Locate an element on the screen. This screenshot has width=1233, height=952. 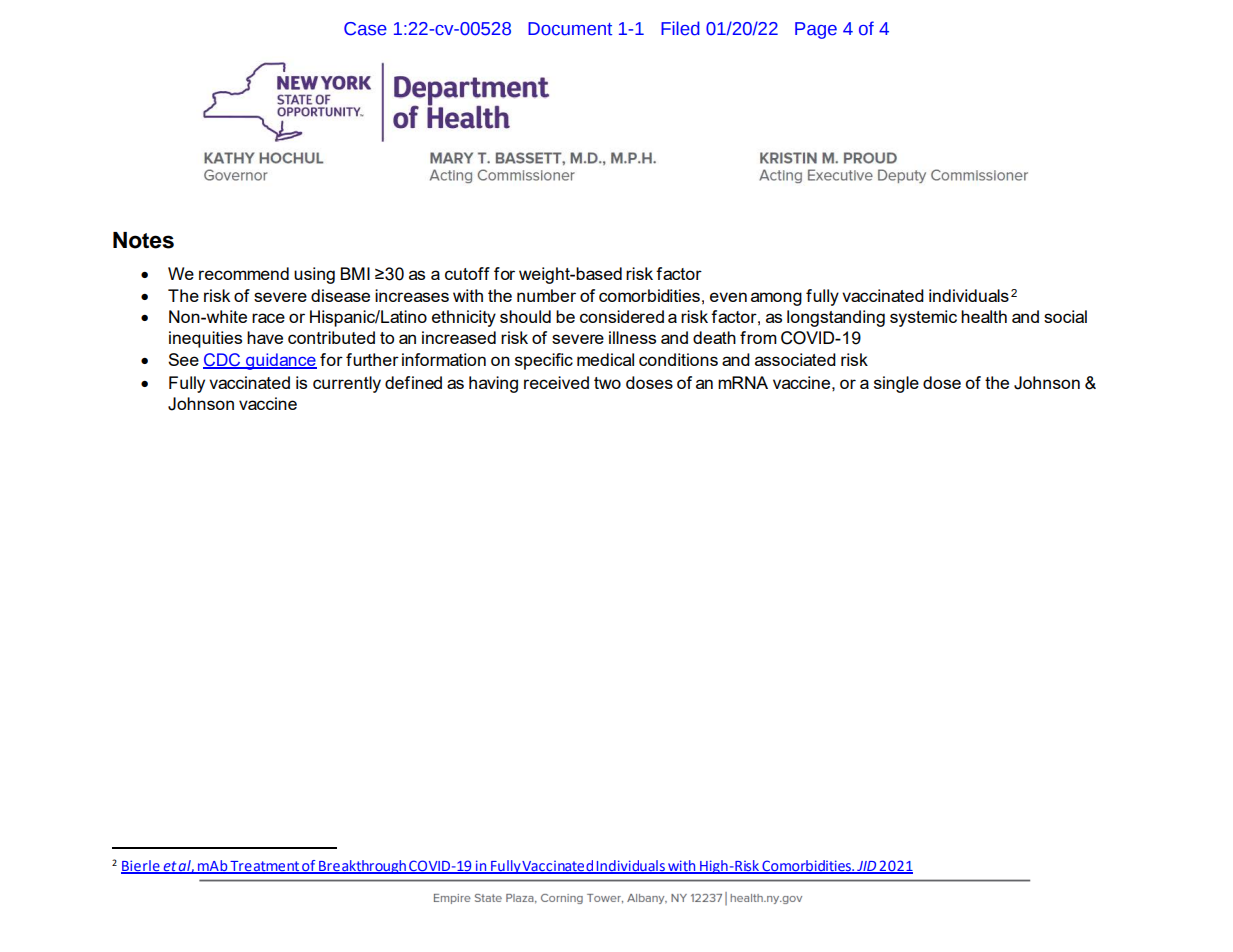
Treatment is located at coordinates (264, 867).
